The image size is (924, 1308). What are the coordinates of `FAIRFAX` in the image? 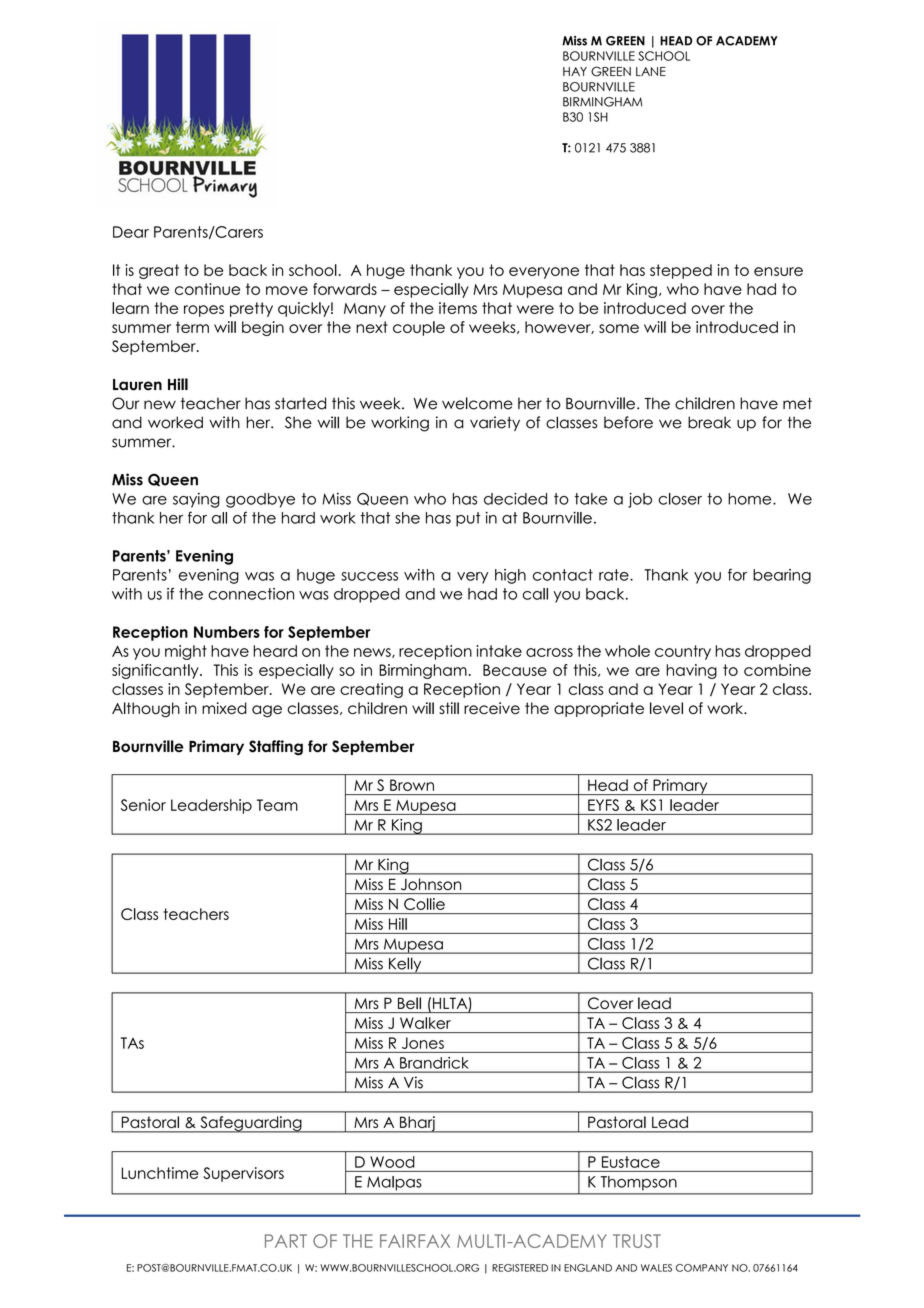 It's located at (415, 1241).
